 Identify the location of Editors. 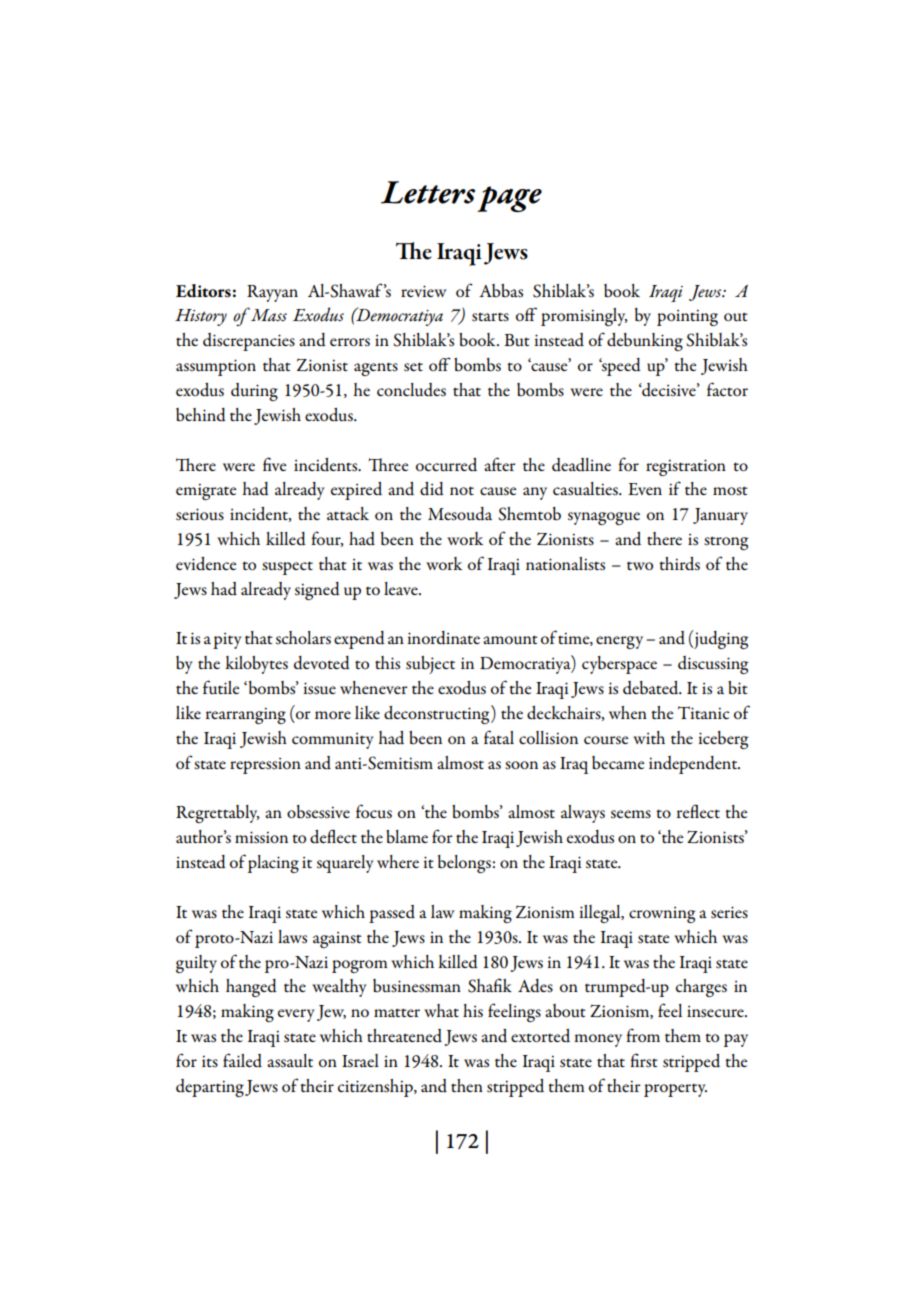
(203, 291).
